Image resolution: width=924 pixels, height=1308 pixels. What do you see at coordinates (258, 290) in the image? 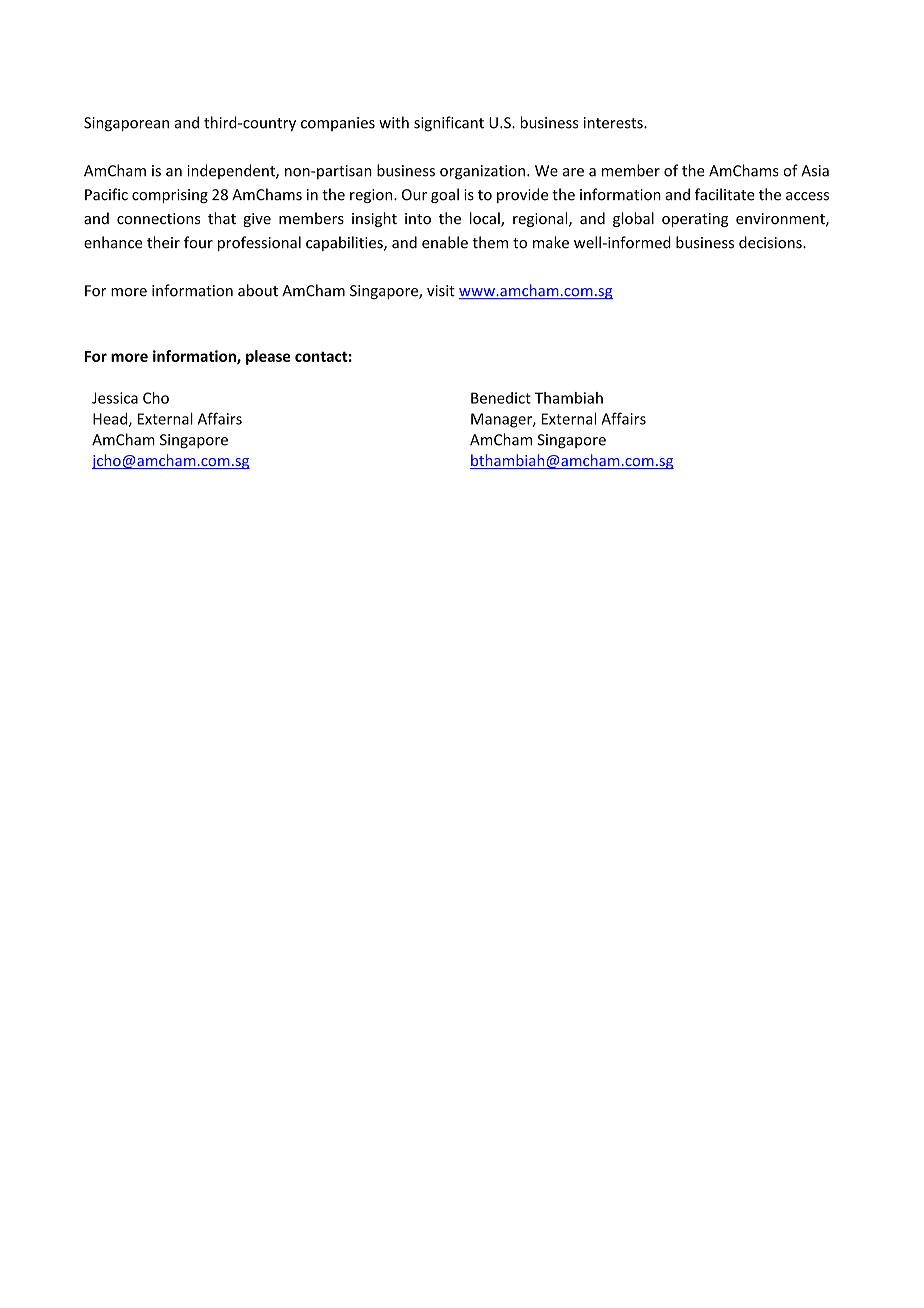
I see `about` at bounding box center [258, 290].
